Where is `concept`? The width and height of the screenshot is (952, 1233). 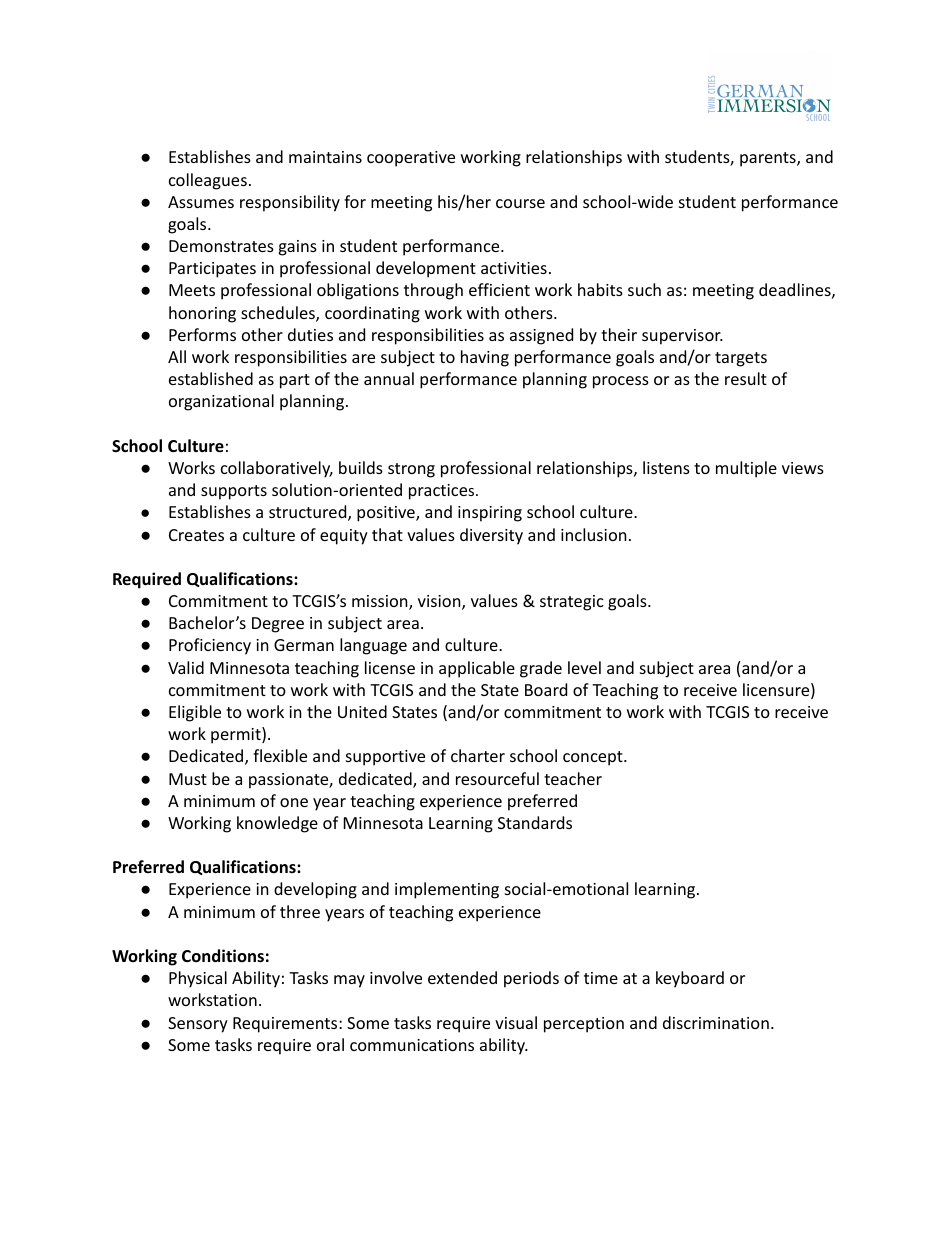
concept is located at coordinates (594, 758).
